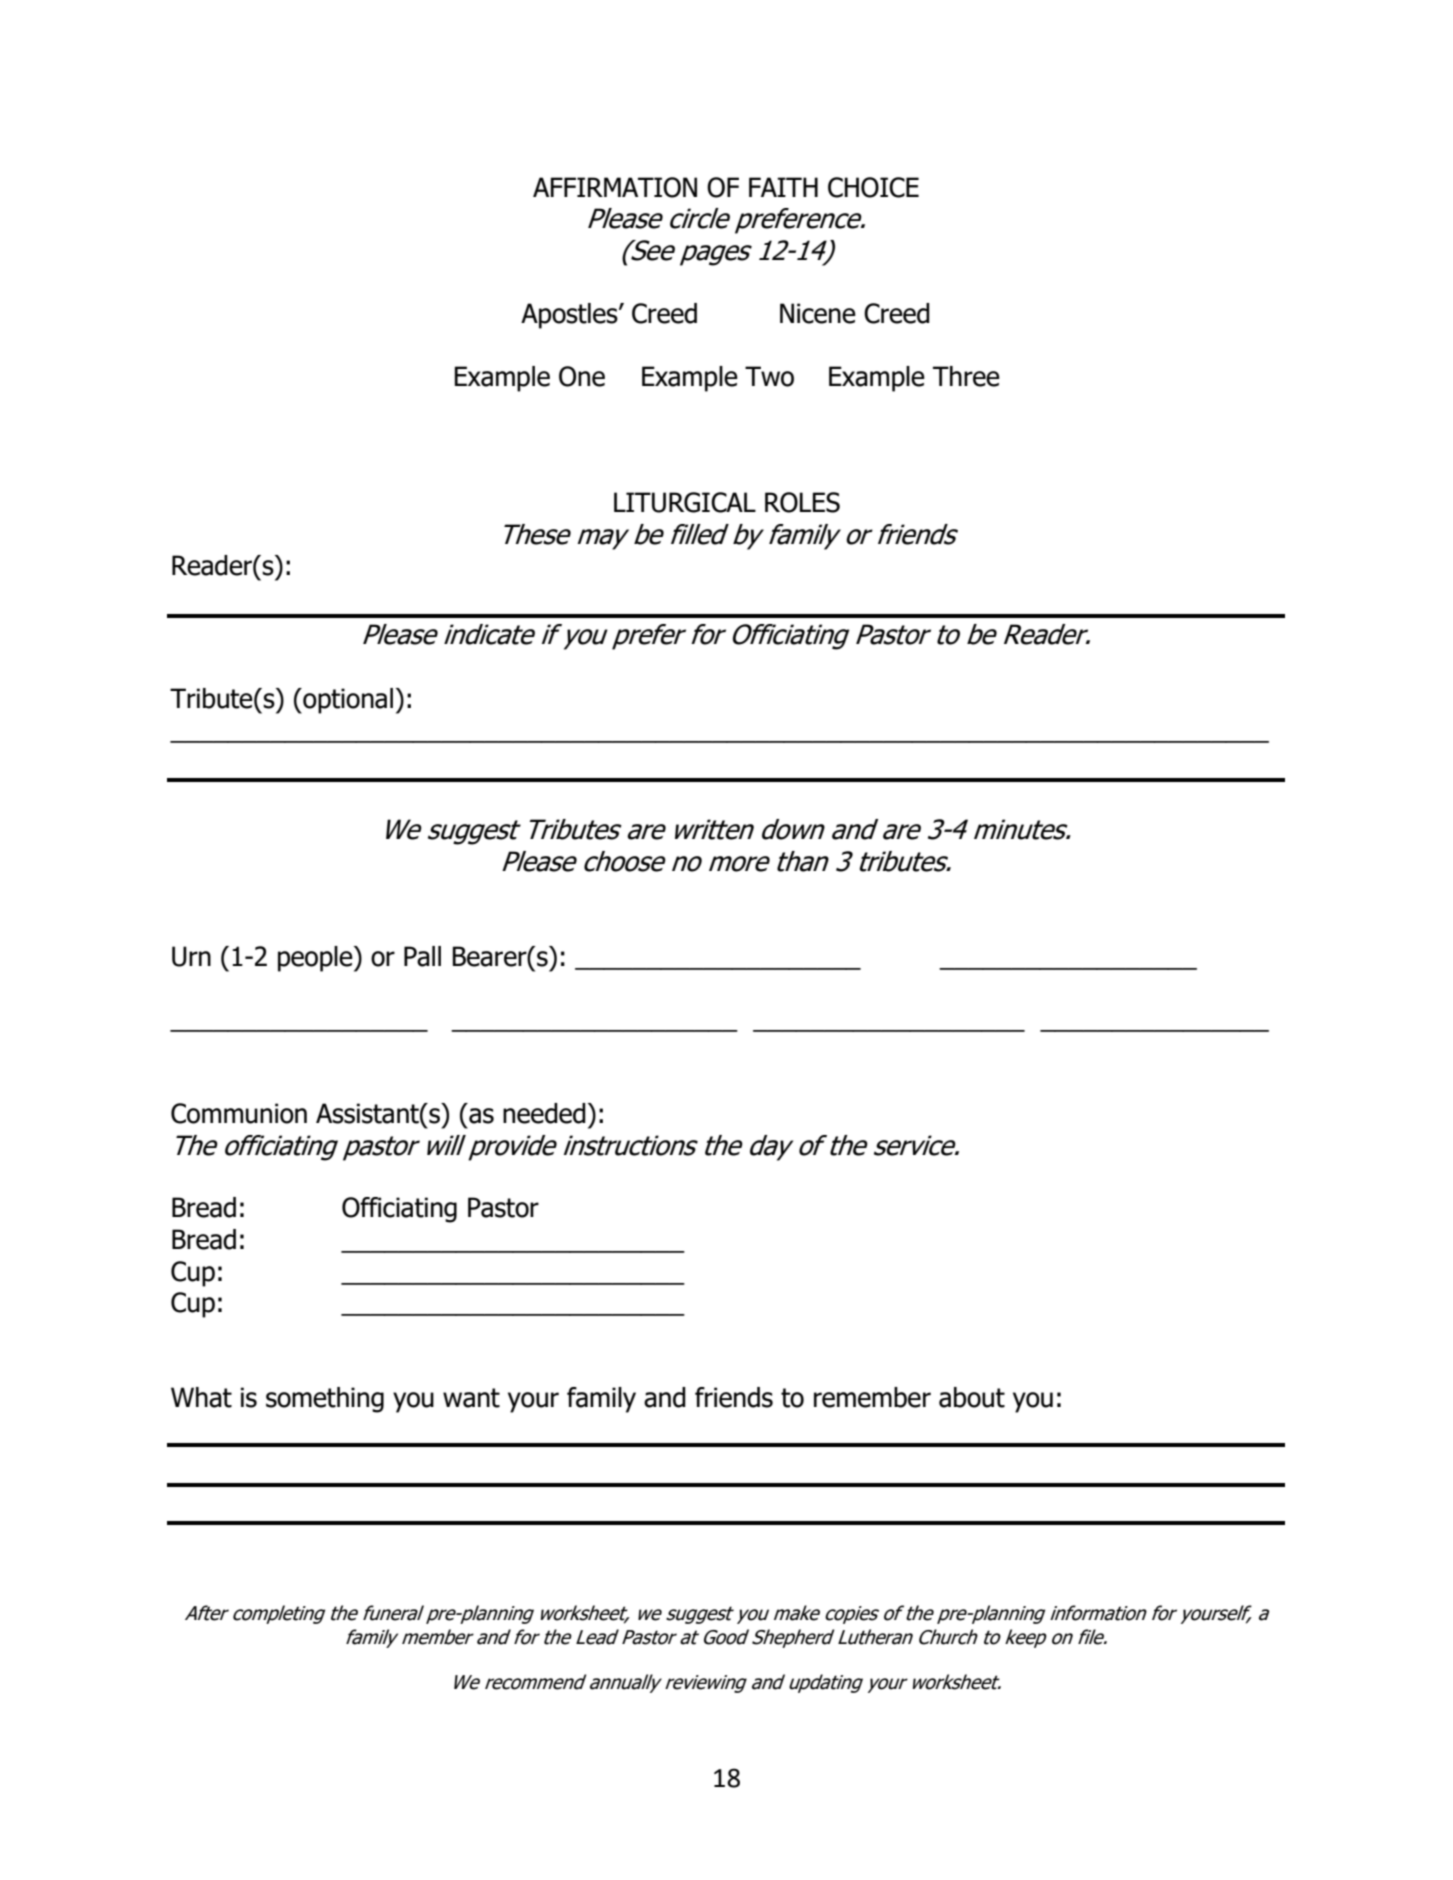 This document has height=1880, width=1453. What do you see at coordinates (570, 316) in the document?
I see `Apostles` at bounding box center [570, 316].
